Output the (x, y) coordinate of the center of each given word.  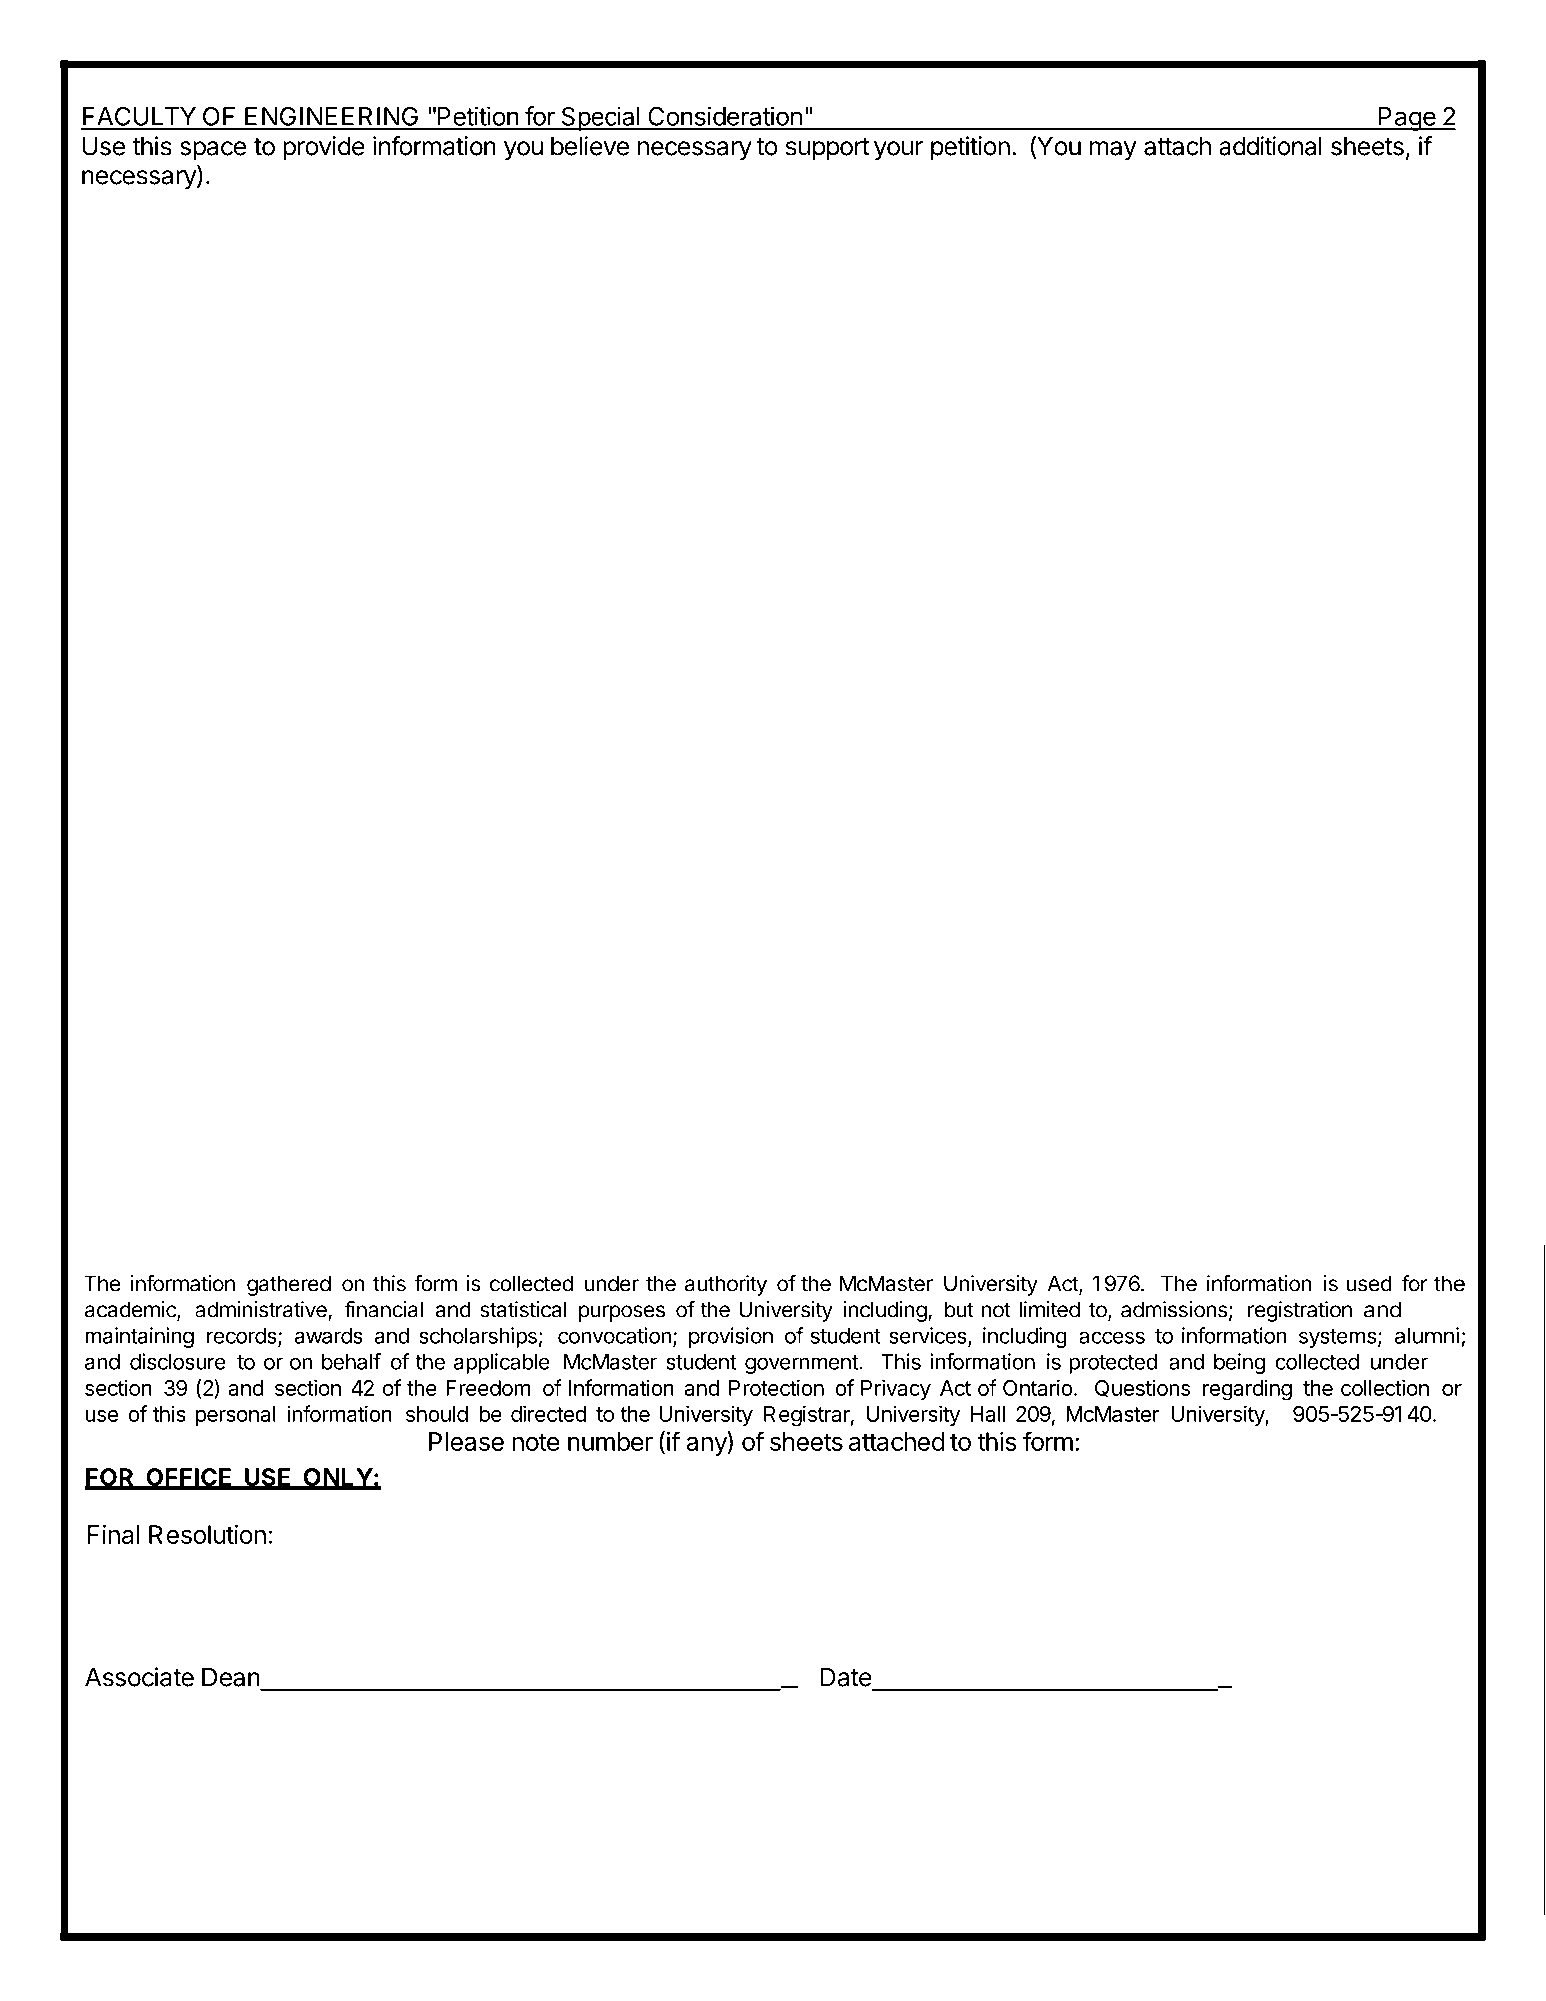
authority (726, 1285)
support (828, 149)
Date (846, 1677)
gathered (289, 1285)
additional (1270, 146)
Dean (231, 1677)
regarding (1247, 1390)
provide (324, 148)
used (1369, 1283)
